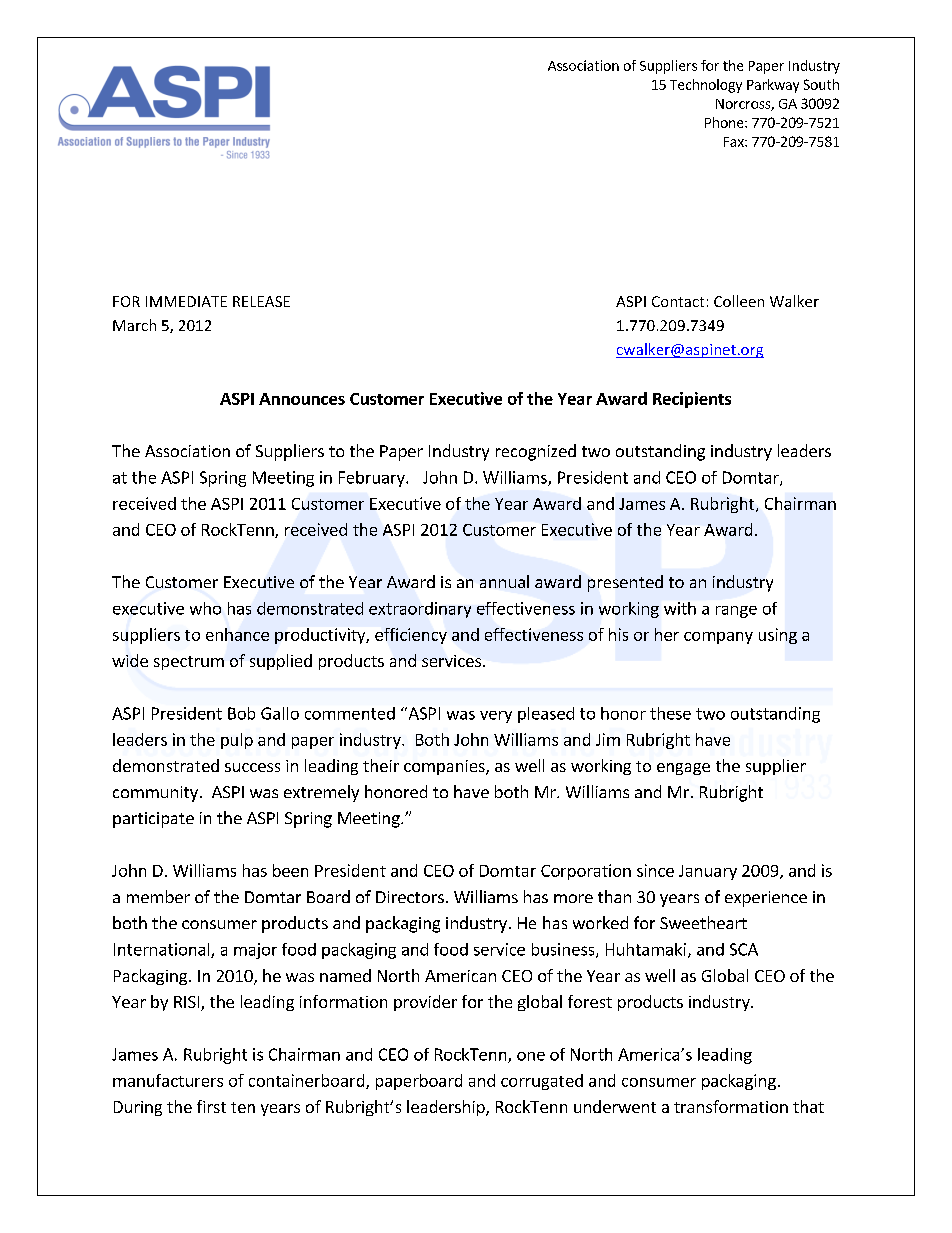 This page has height=1233, width=952. I want to click on pulp, so click(237, 741).
